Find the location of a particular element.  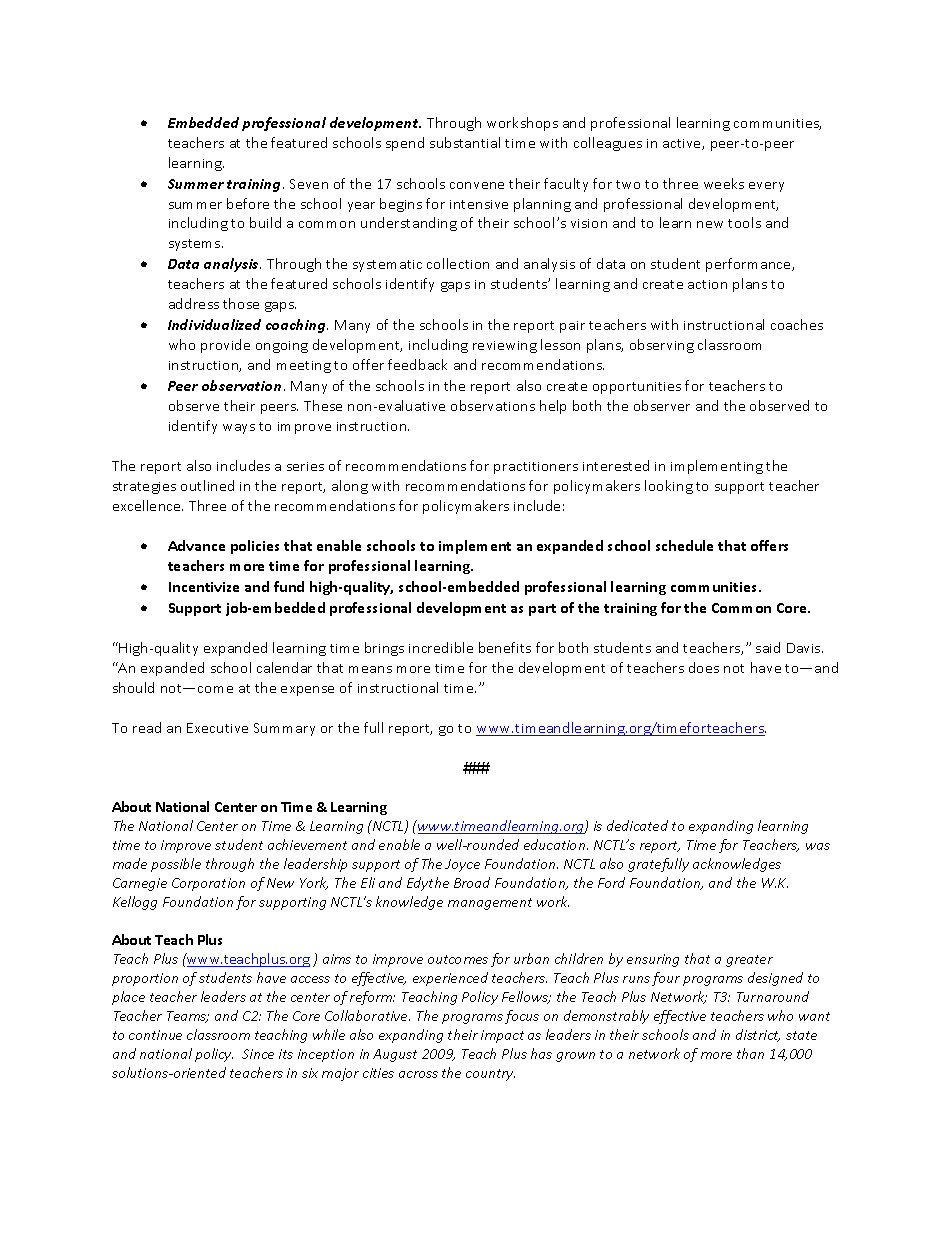

before is located at coordinates (248, 203).
